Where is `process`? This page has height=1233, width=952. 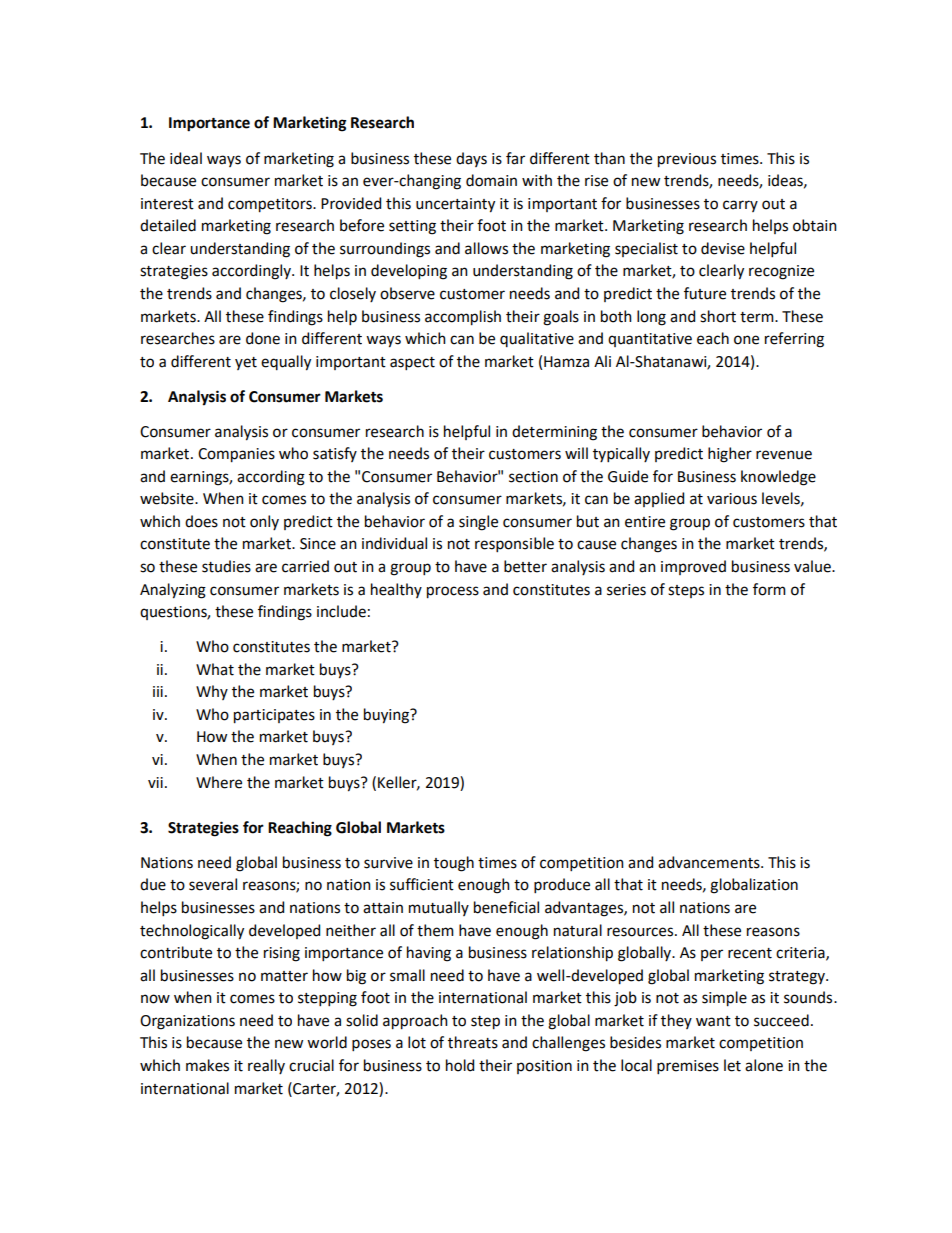 process is located at coordinates (453, 592).
